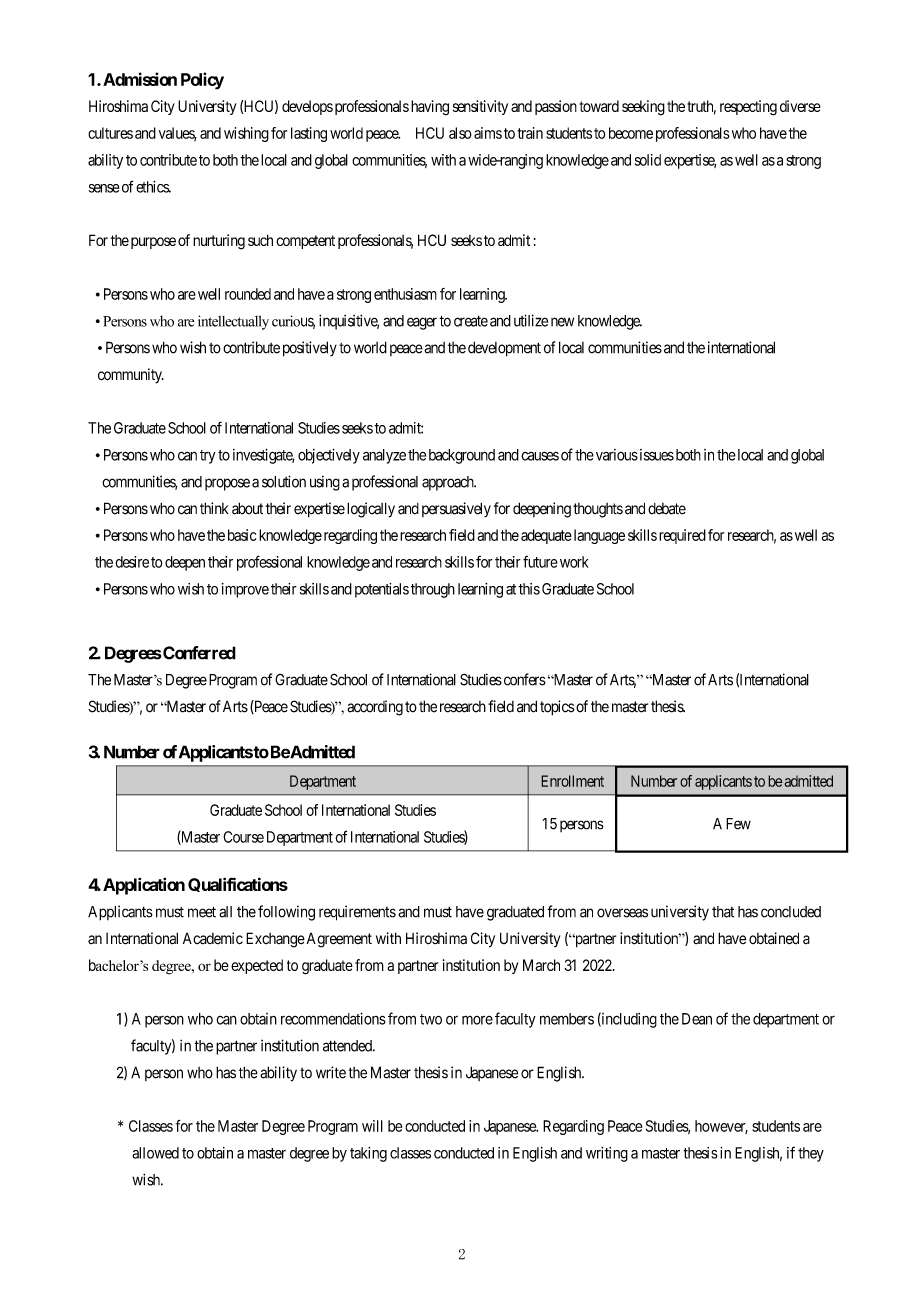 The image size is (924, 1308). Describe the element at coordinates (144, 886) in the page. I see `Application` at that location.
